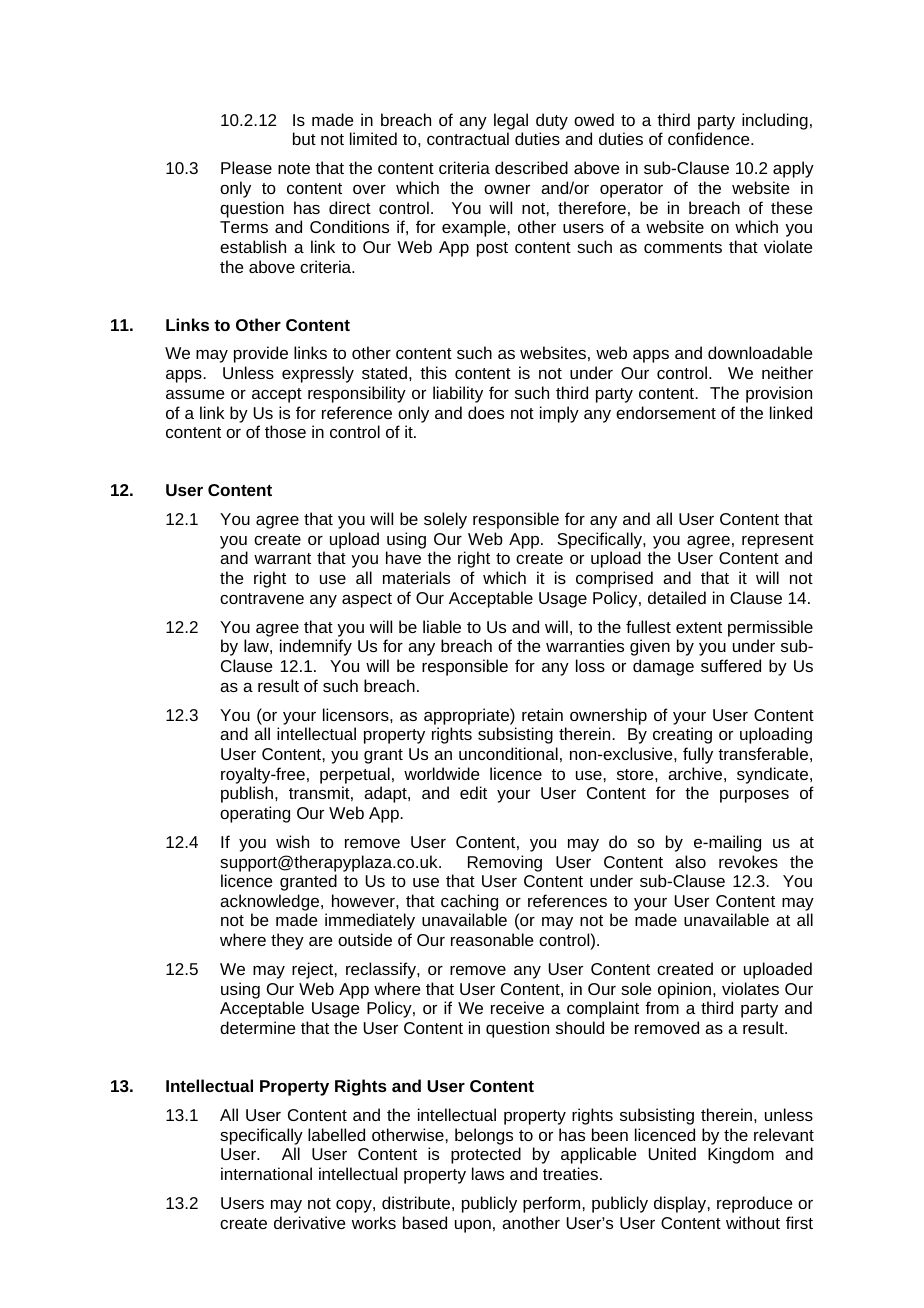  What do you see at coordinates (468, 138) in the screenshot?
I see `contractual` at bounding box center [468, 138].
